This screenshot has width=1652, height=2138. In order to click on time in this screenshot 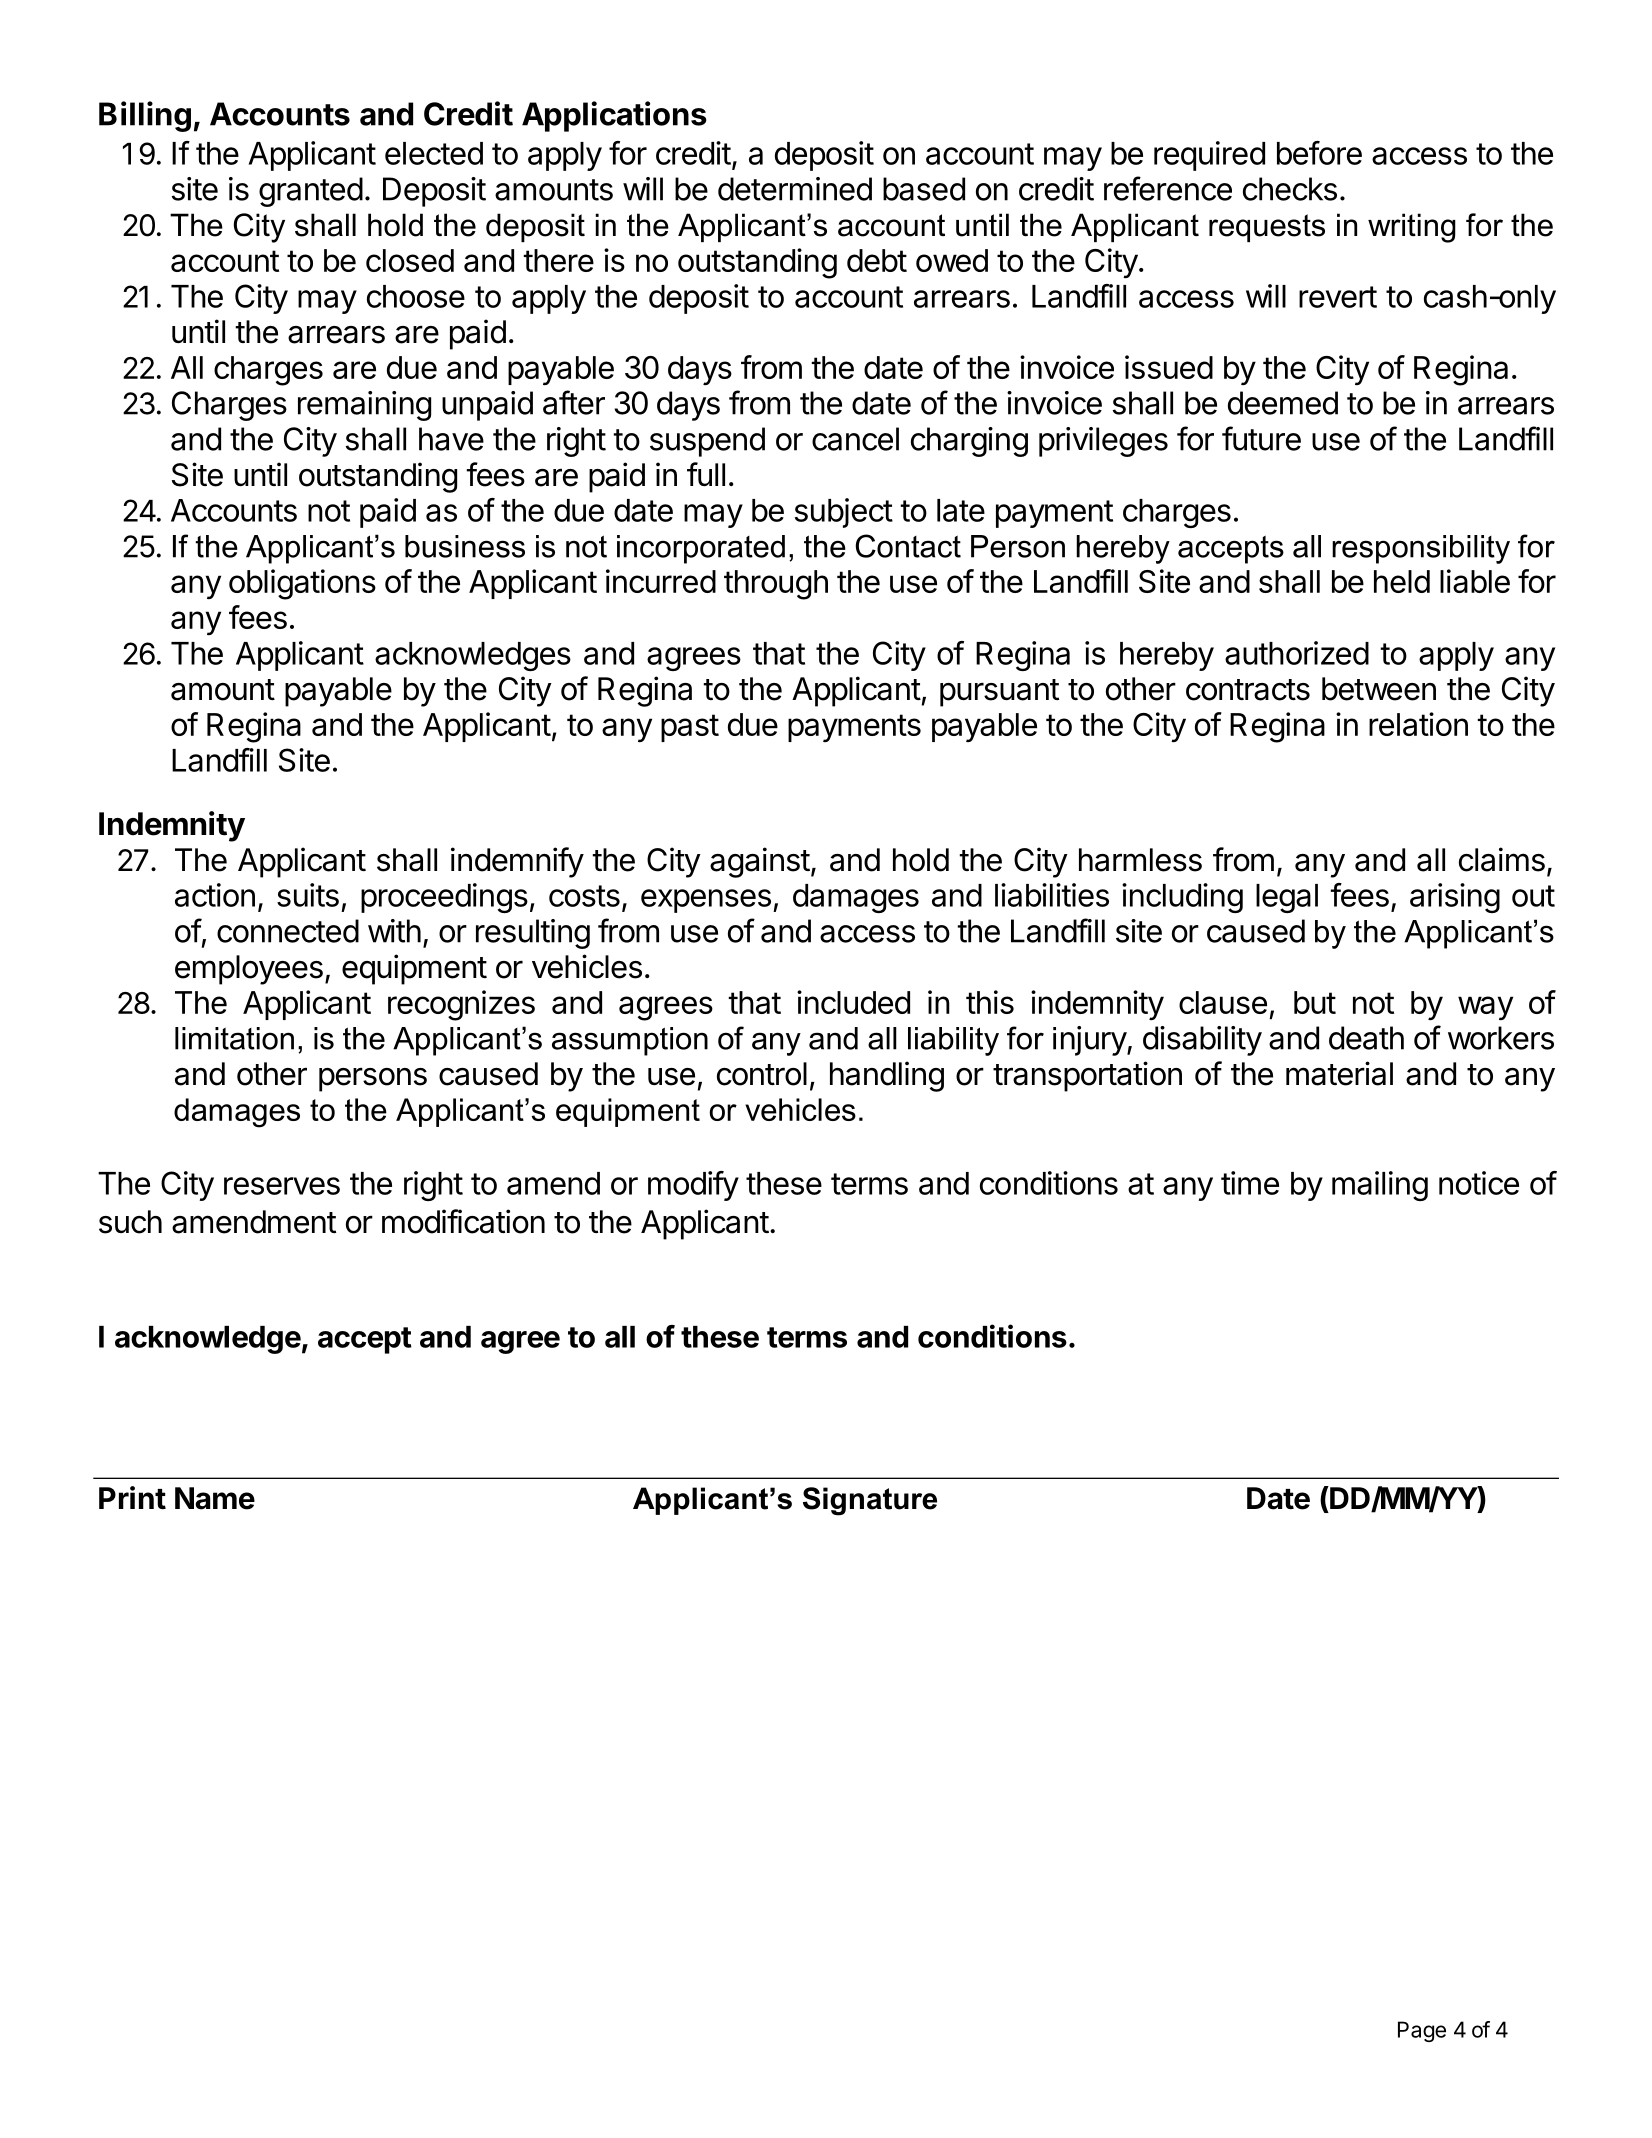, I will do `click(1250, 1183)`.
